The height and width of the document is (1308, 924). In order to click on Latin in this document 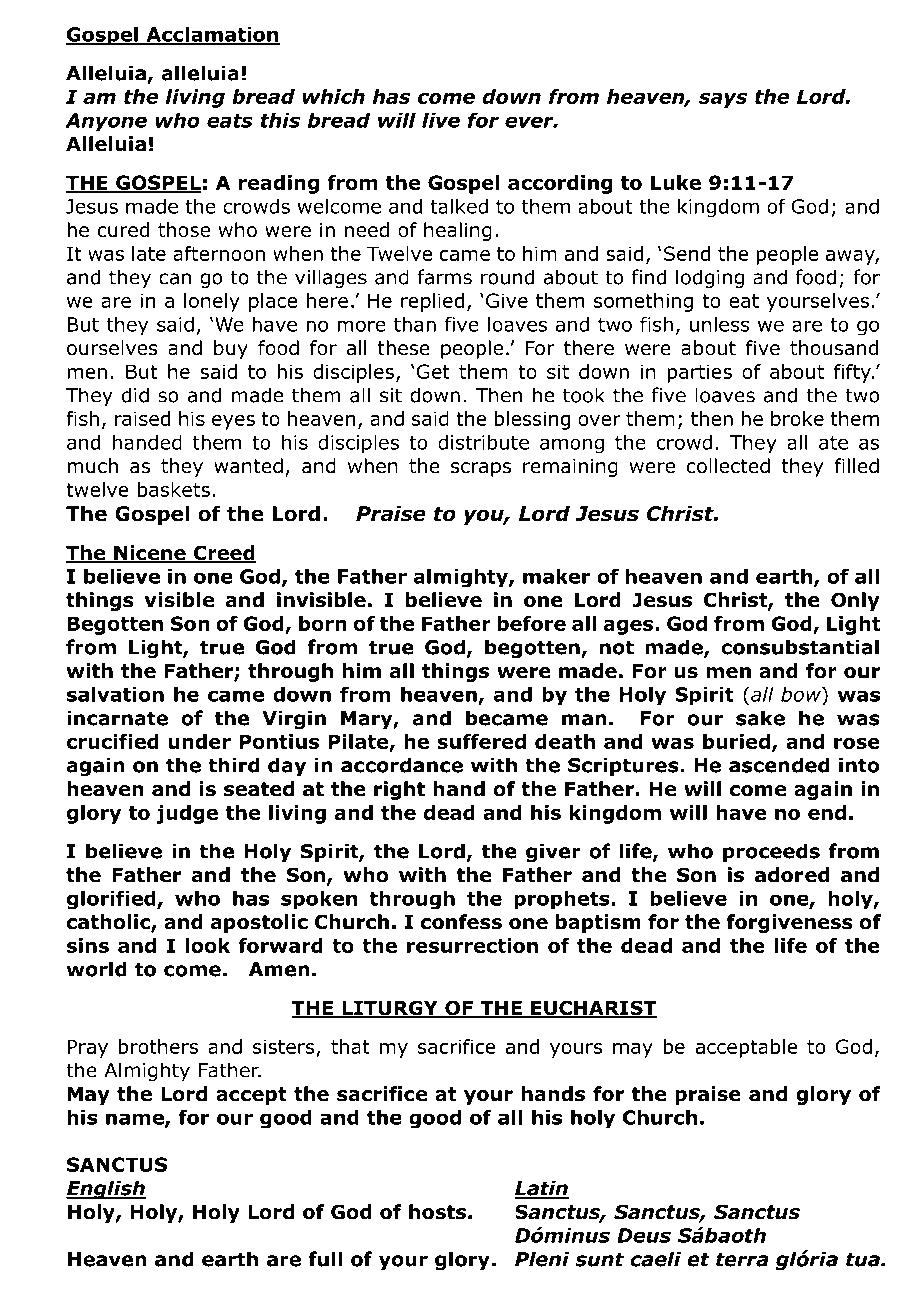, I will do `click(541, 1189)`.
